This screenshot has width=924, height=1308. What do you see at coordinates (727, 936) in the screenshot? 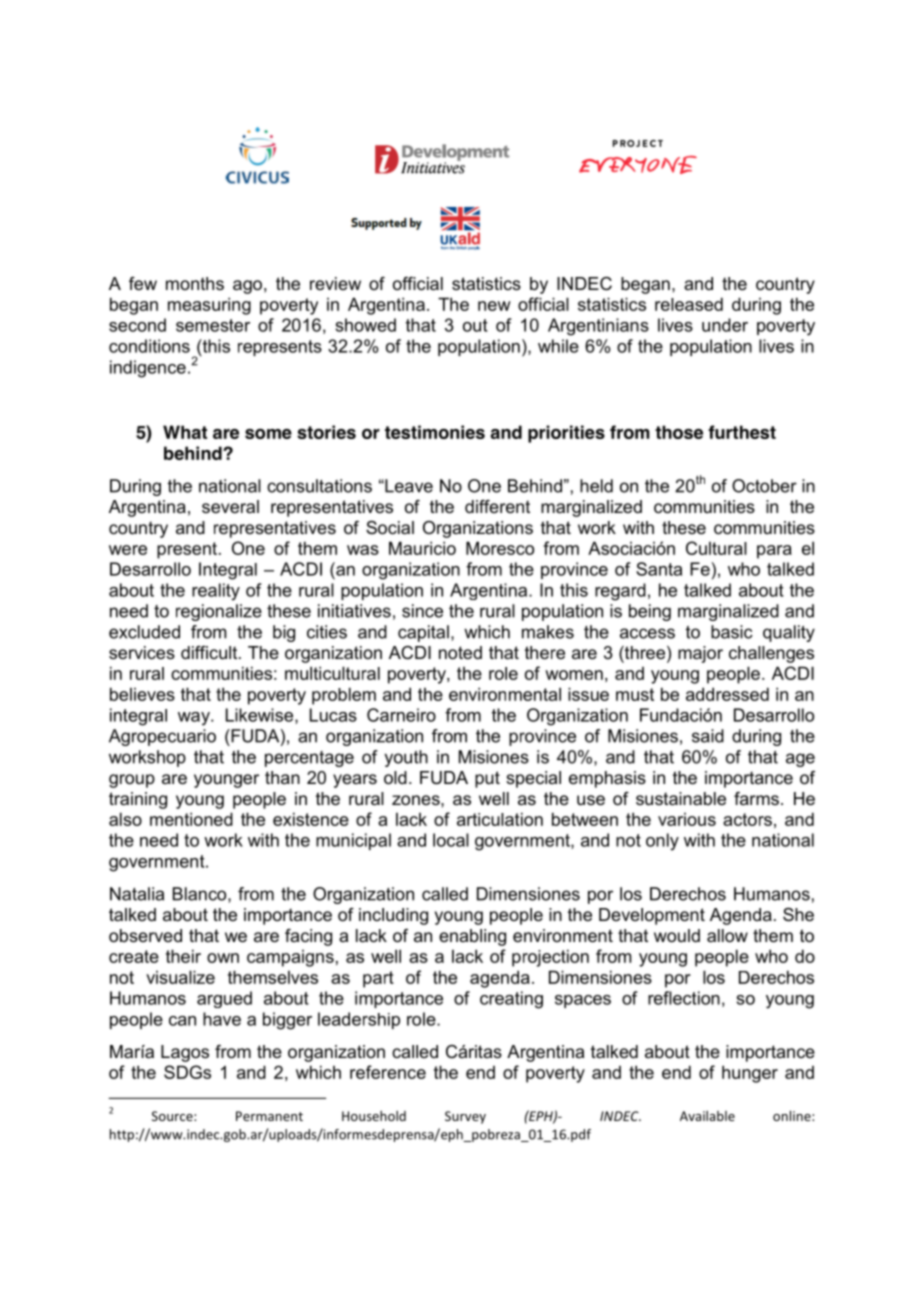
I see `allow` at bounding box center [727, 936].
